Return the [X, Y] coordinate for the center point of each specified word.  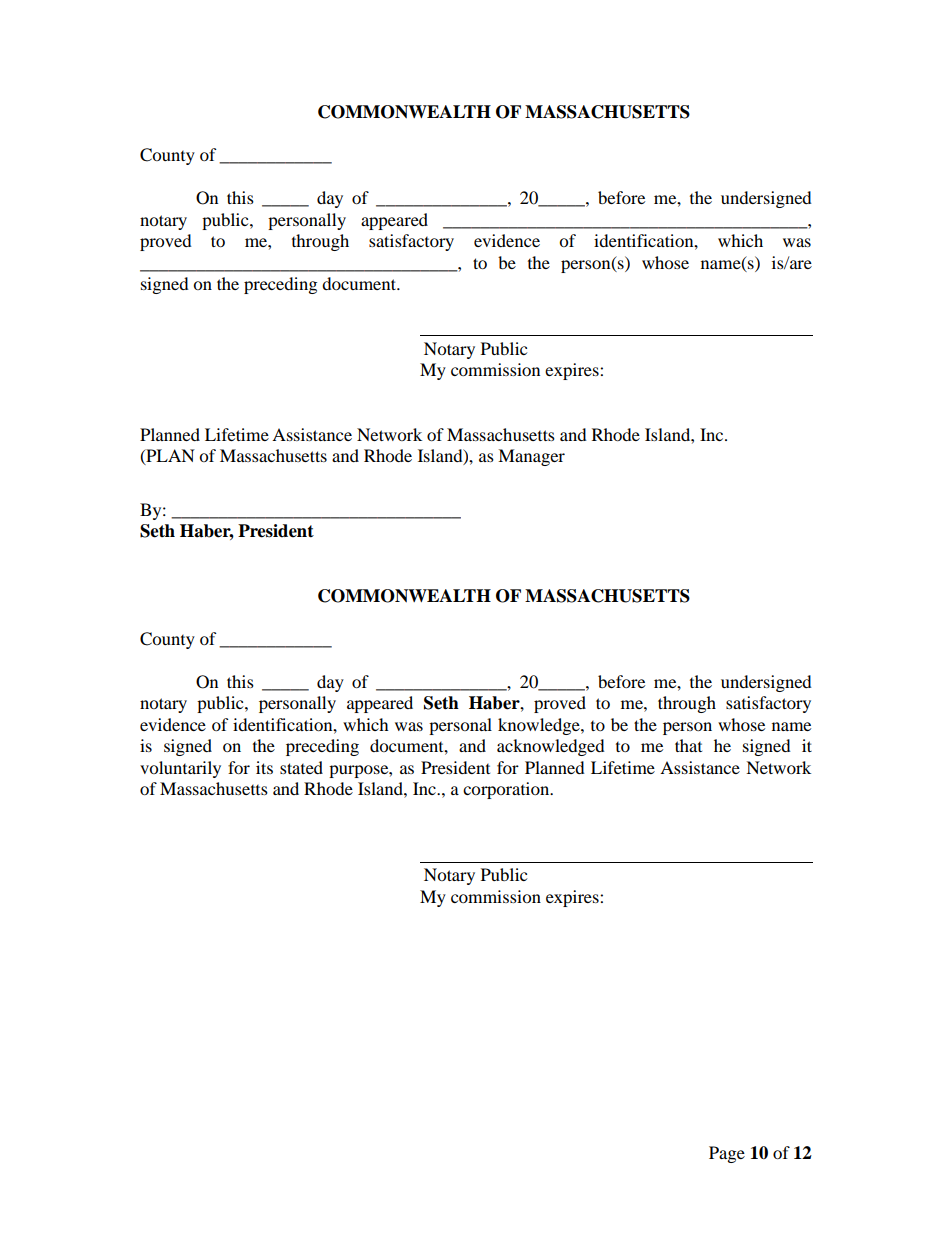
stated [301, 767]
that [688, 745]
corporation [507, 790]
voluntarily [180, 769]
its [264, 767]
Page [727, 1154]
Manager [531, 457]
